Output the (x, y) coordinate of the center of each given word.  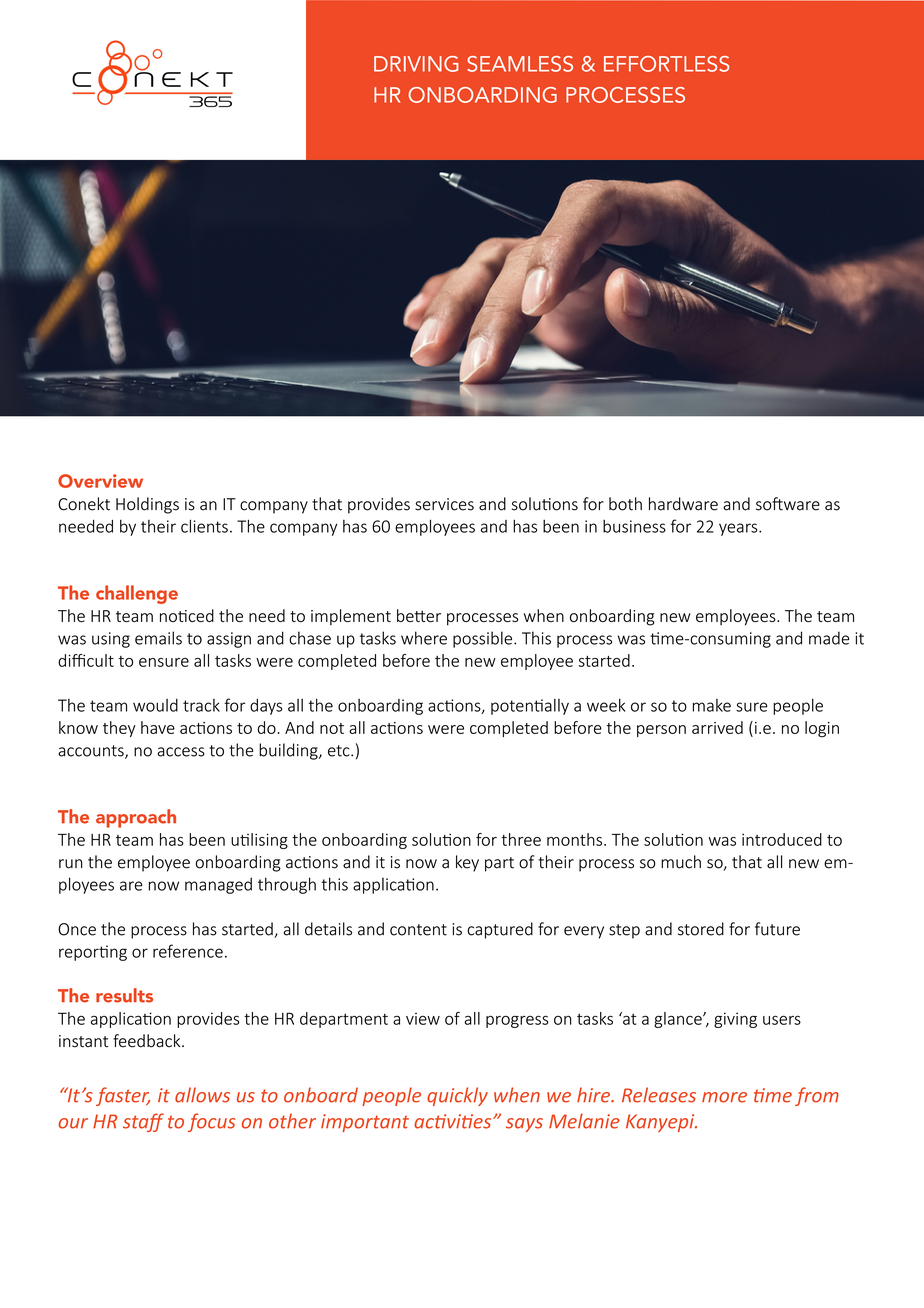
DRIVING (416, 64)
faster (123, 1096)
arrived (717, 727)
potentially (530, 707)
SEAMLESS (520, 64)
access (181, 752)
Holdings (147, 505)
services (444, 504)
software (788, 504)
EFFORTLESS (666, 64)
